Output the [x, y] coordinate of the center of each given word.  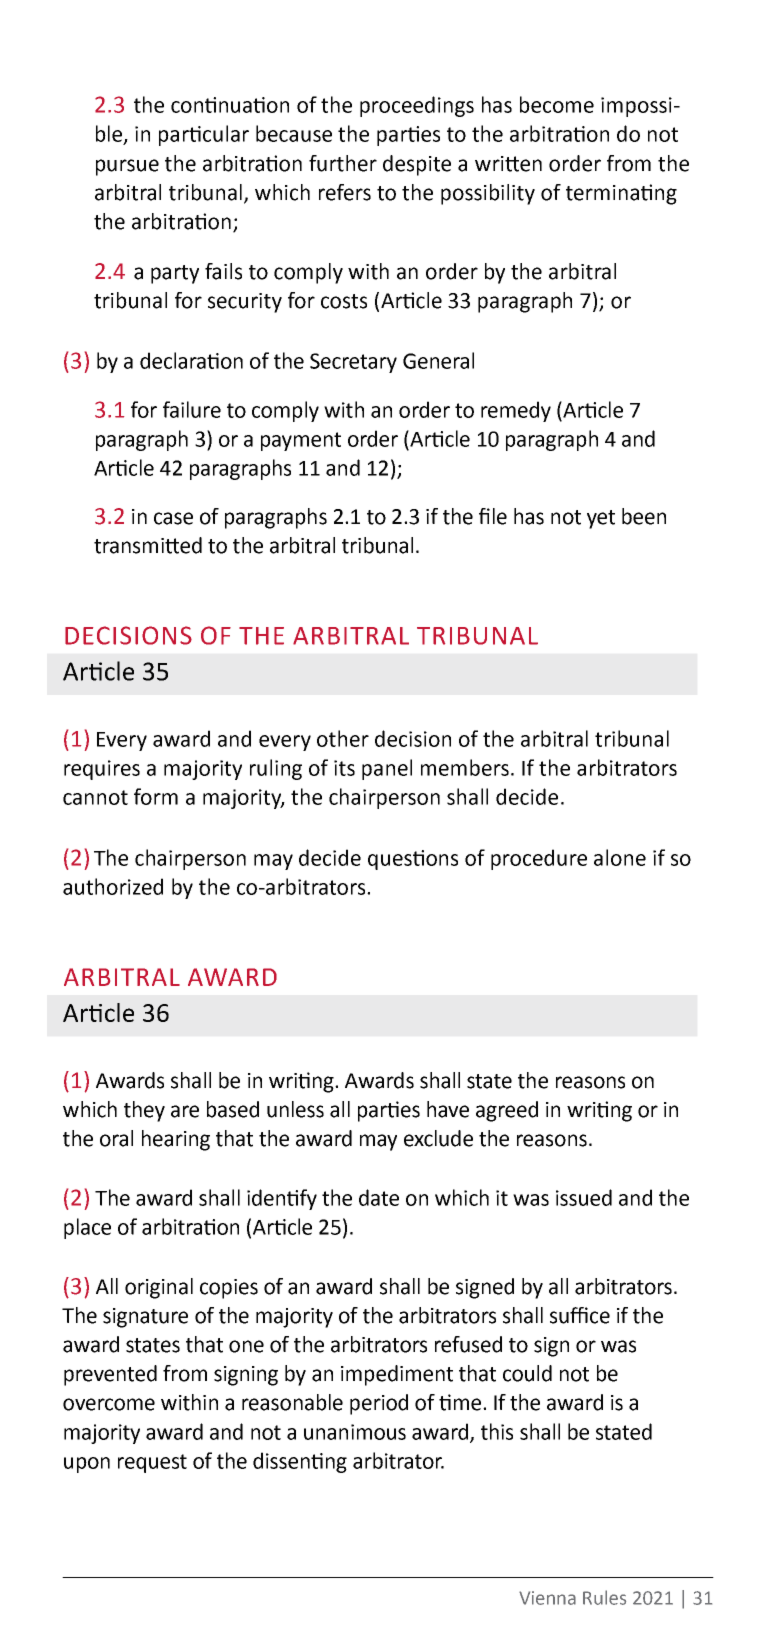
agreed [507, 1111]
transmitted [148, 545]
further [343, 163]
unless [295, 1109]
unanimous [355, 1432]
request [152, 1463]
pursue [127, 167]
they [144, 1111]
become [557, 104]
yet [601, 519]
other [343, 738]
